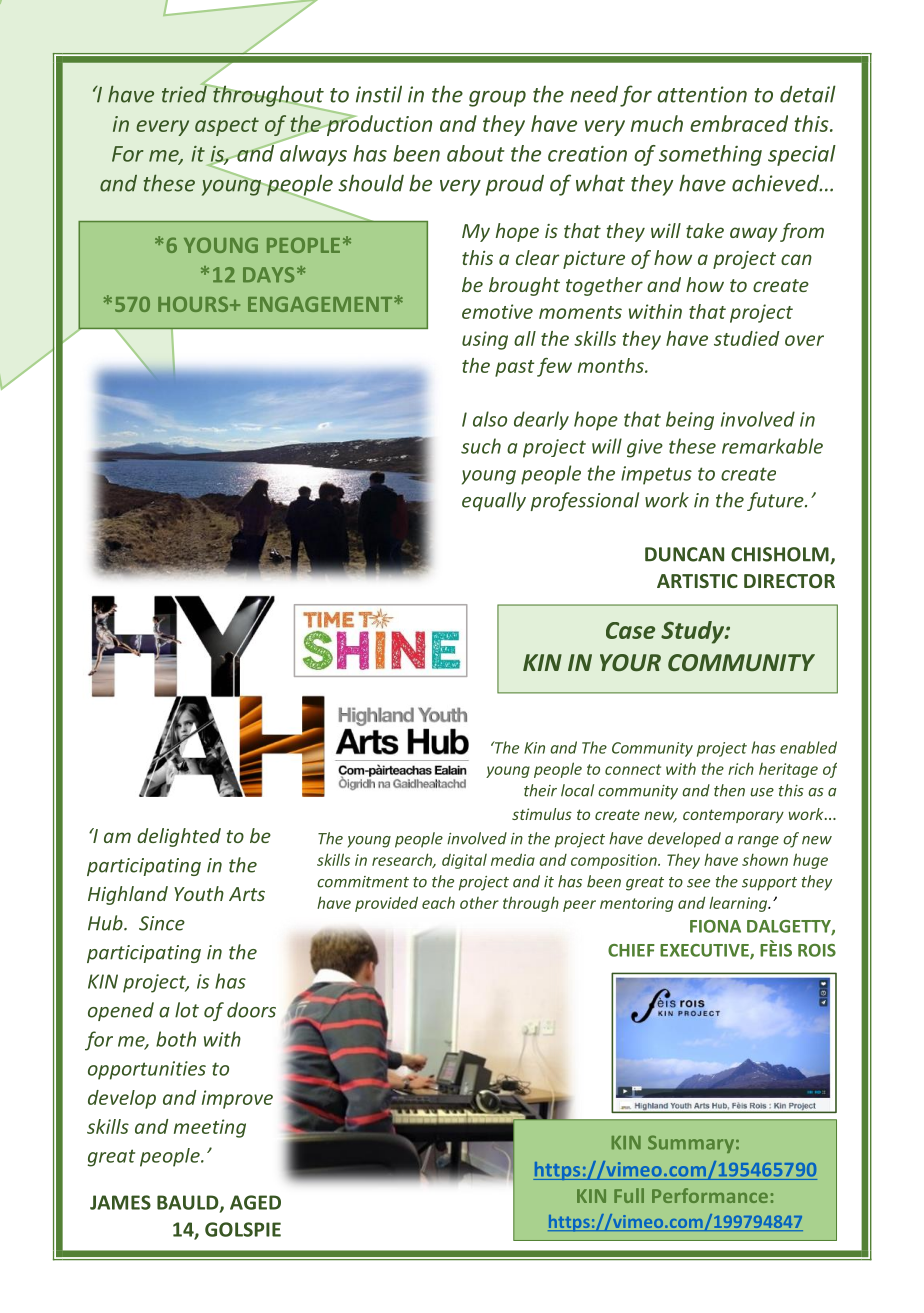 The width and height of the screenshot is (924, 1313). What do you see at coordinates (739, 123) in the screenshot?
I see `embraced` at bounding box center [739, 123].
